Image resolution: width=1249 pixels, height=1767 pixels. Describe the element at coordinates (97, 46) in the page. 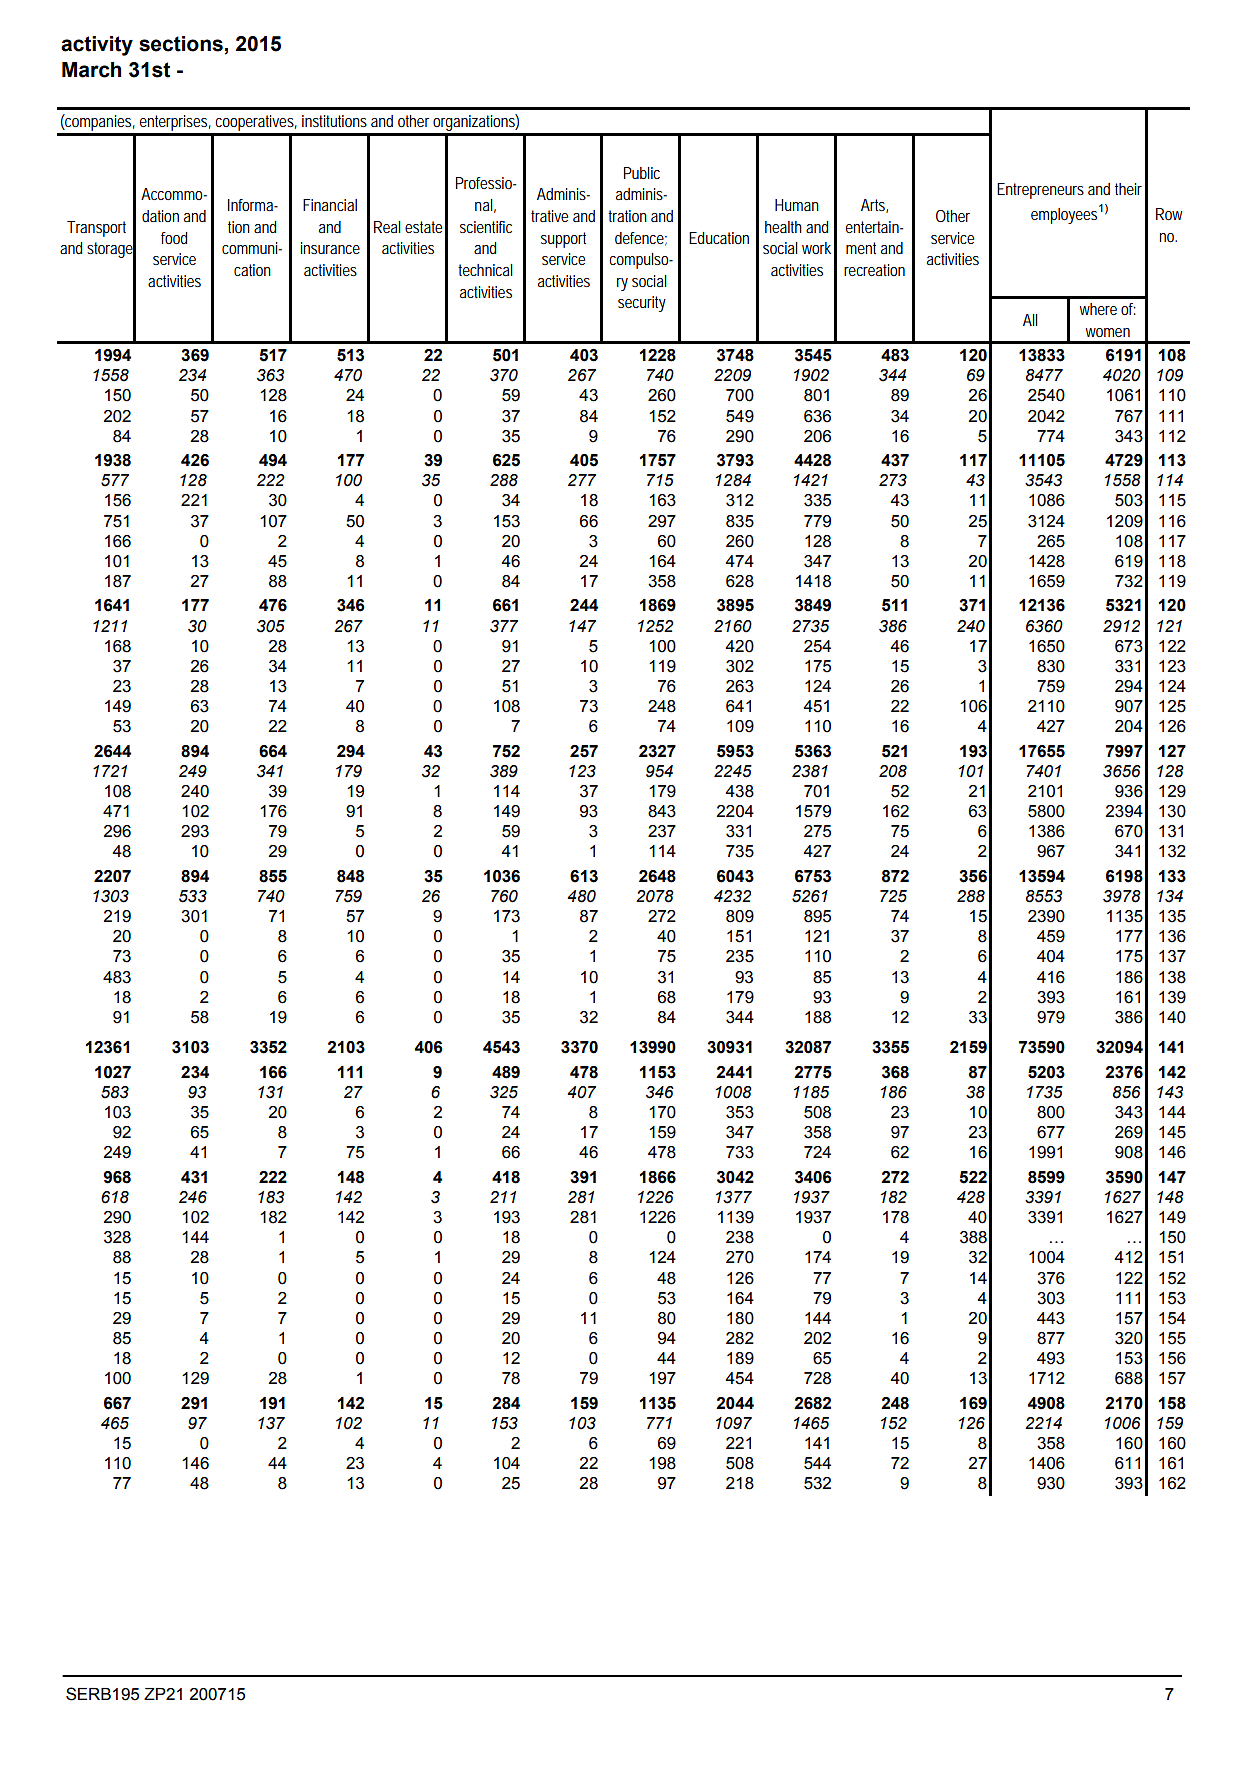

I see `activity` at that location.
